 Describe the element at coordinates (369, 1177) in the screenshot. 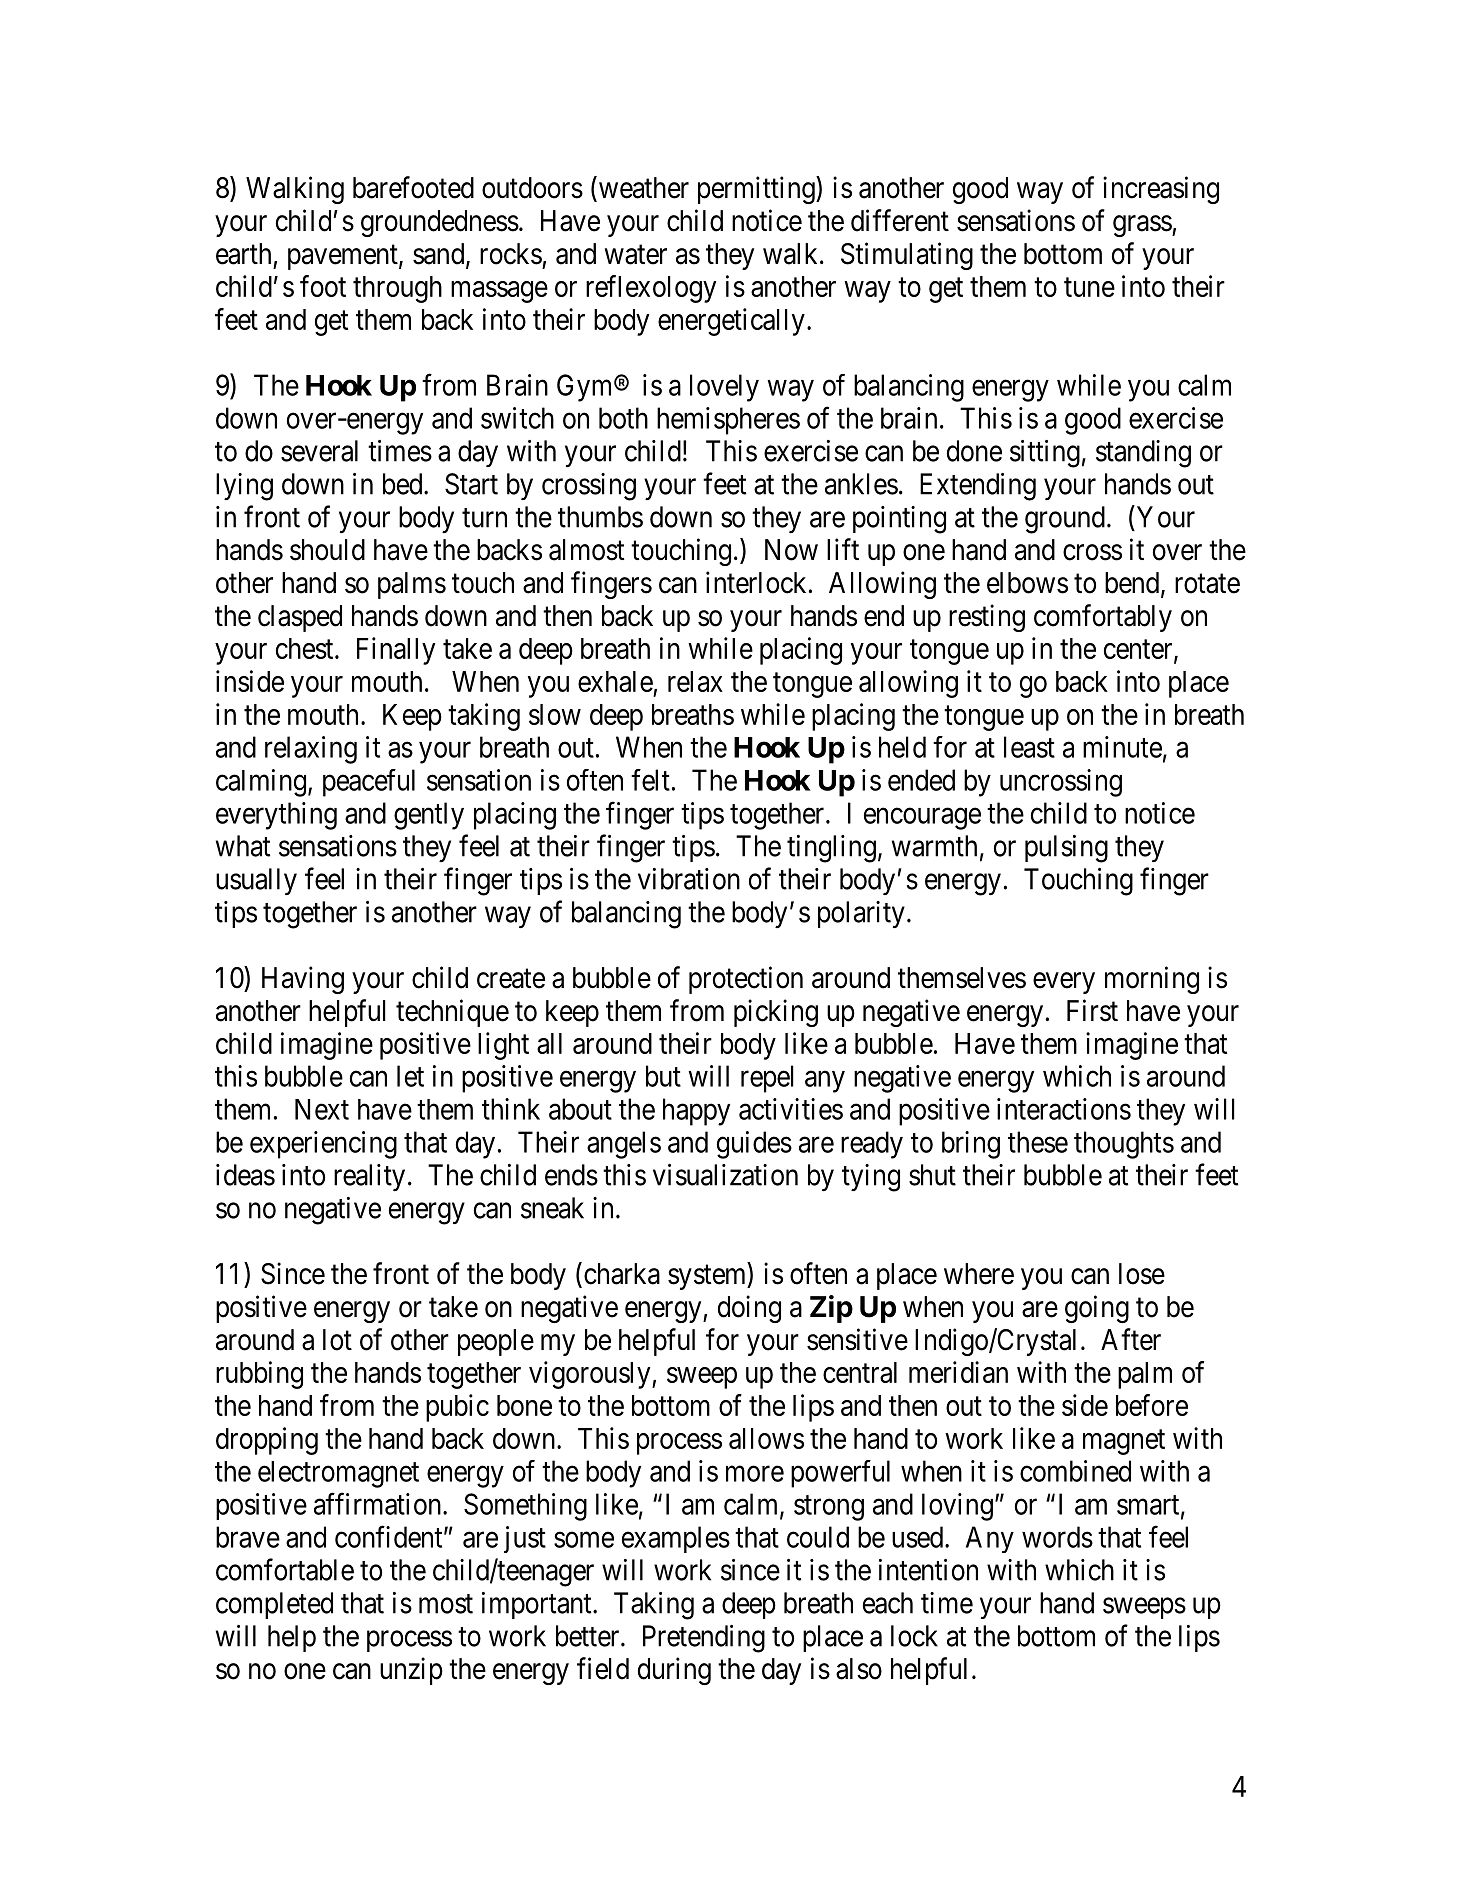

I see `reality` at that location.
